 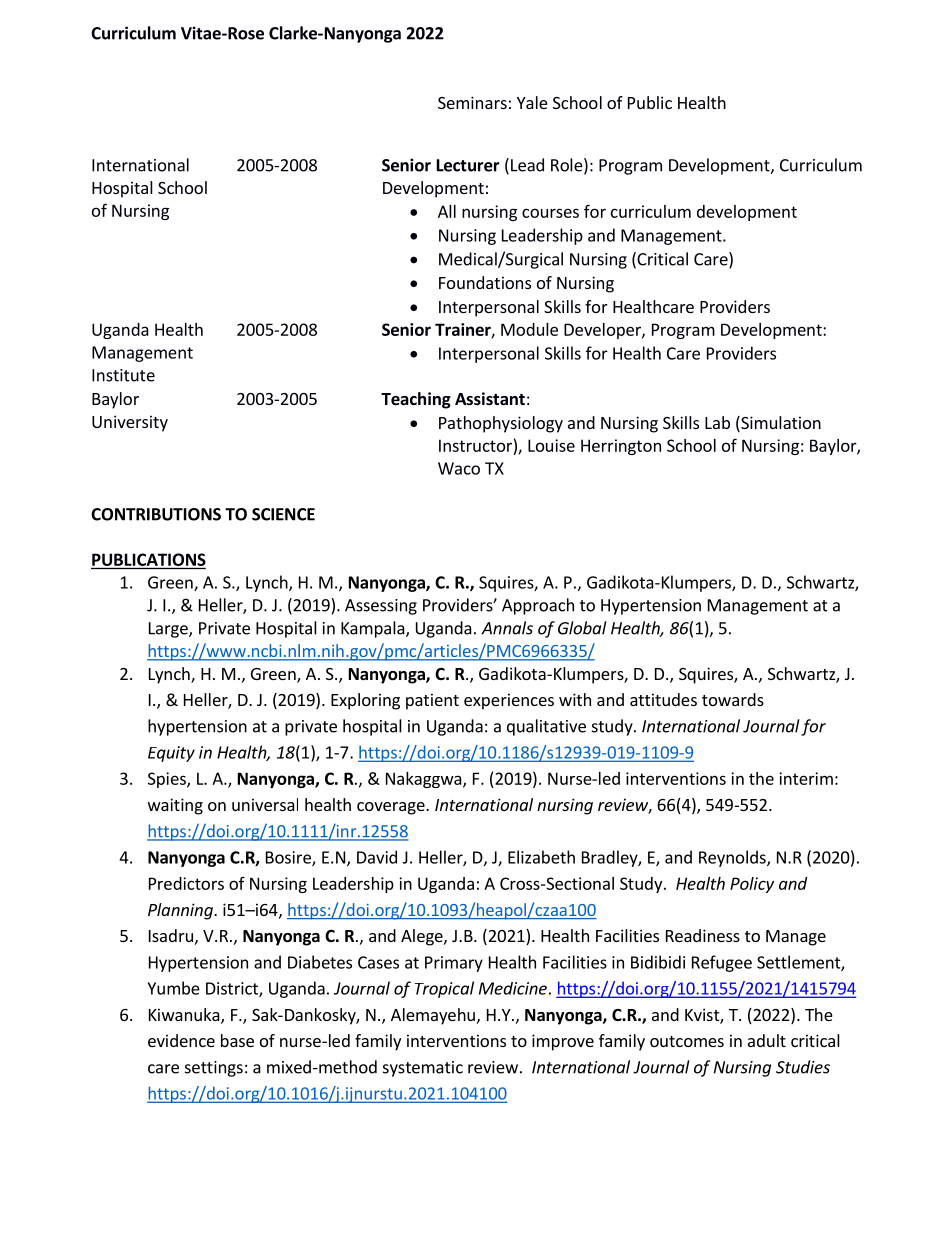 I want to click on Yale, so click(x=532, y=102).
